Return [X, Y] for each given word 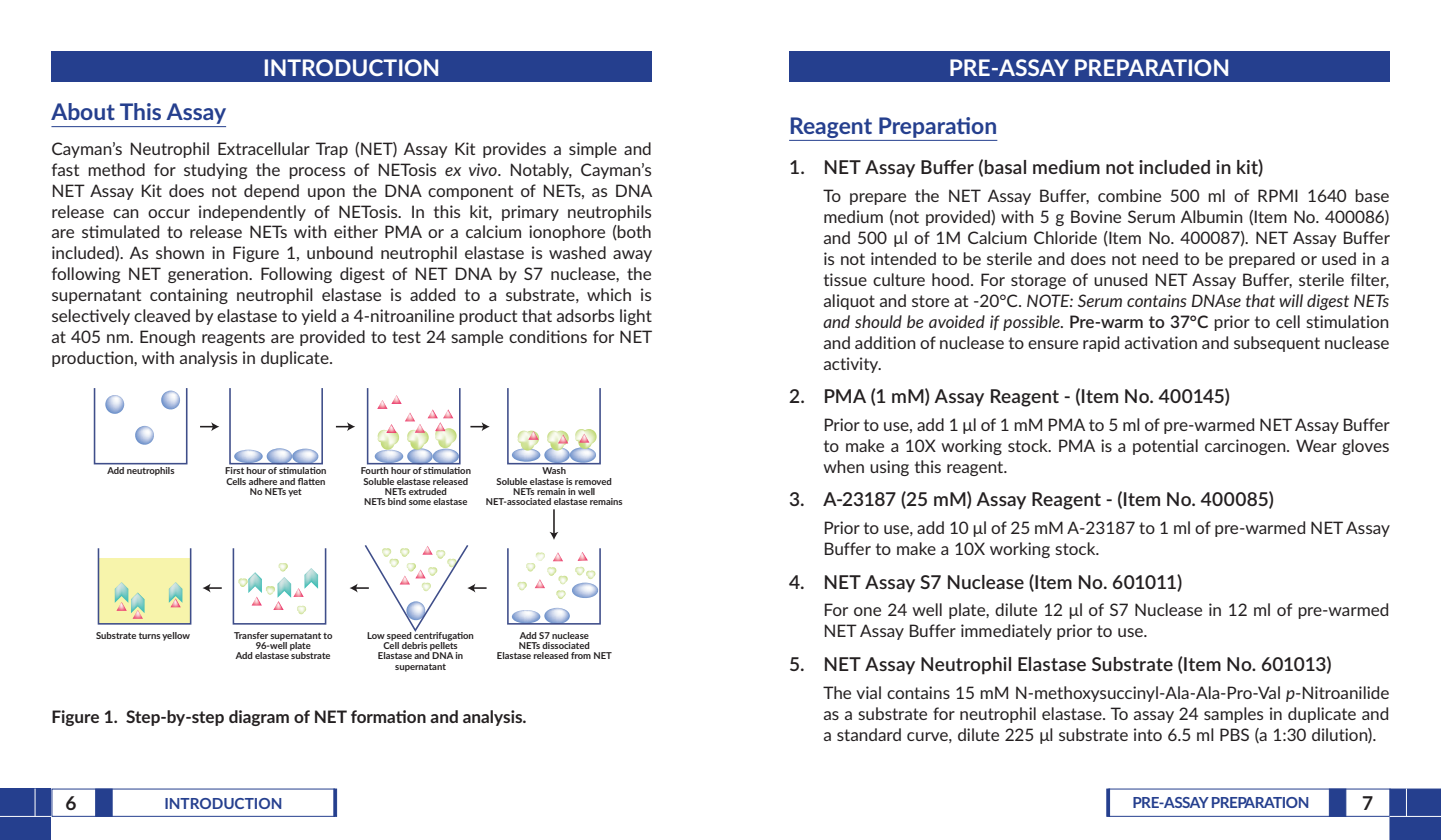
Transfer [251, 635]
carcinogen [1246, 447]
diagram [259, 718]
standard [869, 734]
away [632, 256]
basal [1005, 167]
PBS [1234, 734]
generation [209, 275]
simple [593, 150]
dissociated [566, 645]
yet [295, 492]
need [1160, 258]
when [843, 466]
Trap [332, 150]
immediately [1006, 632]
